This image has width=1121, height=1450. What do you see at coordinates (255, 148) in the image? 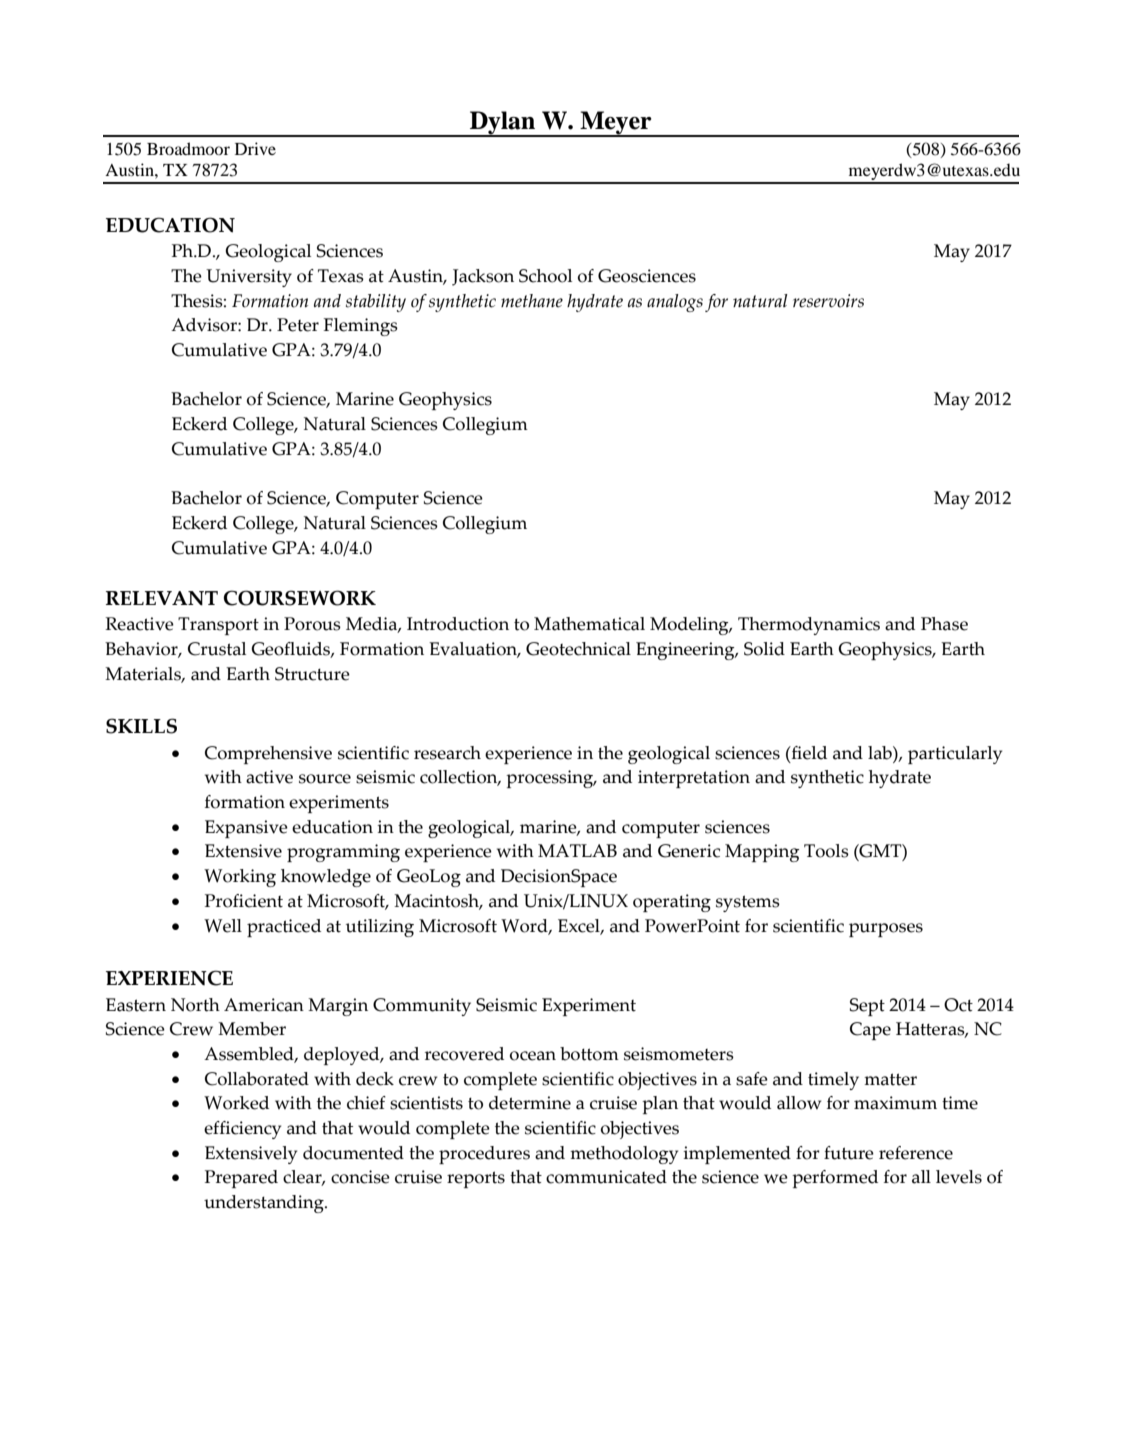
I see `Drive` at bounding box center [255, 148].
